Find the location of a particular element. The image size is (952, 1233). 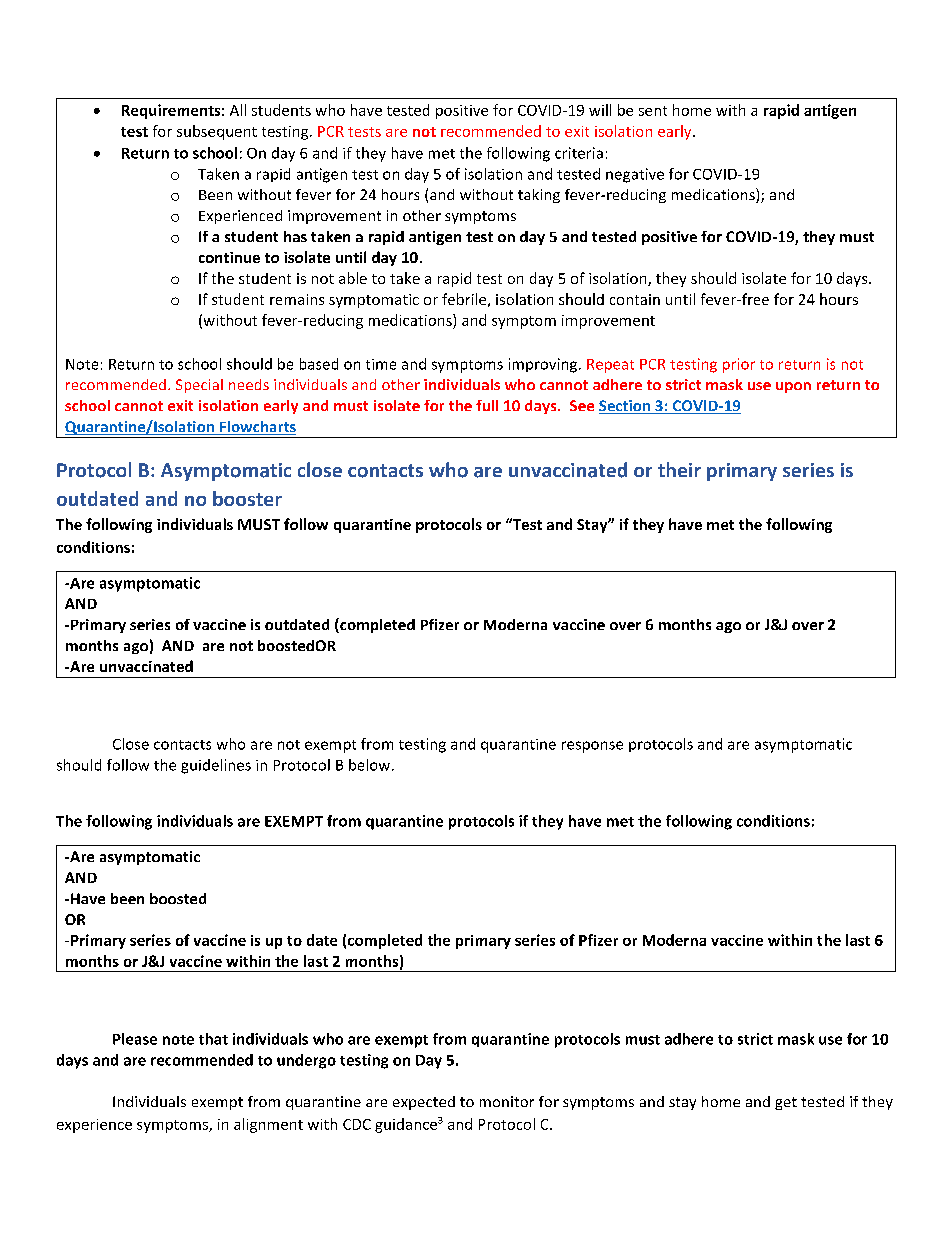

booster is located at coordinates (247, 498).
